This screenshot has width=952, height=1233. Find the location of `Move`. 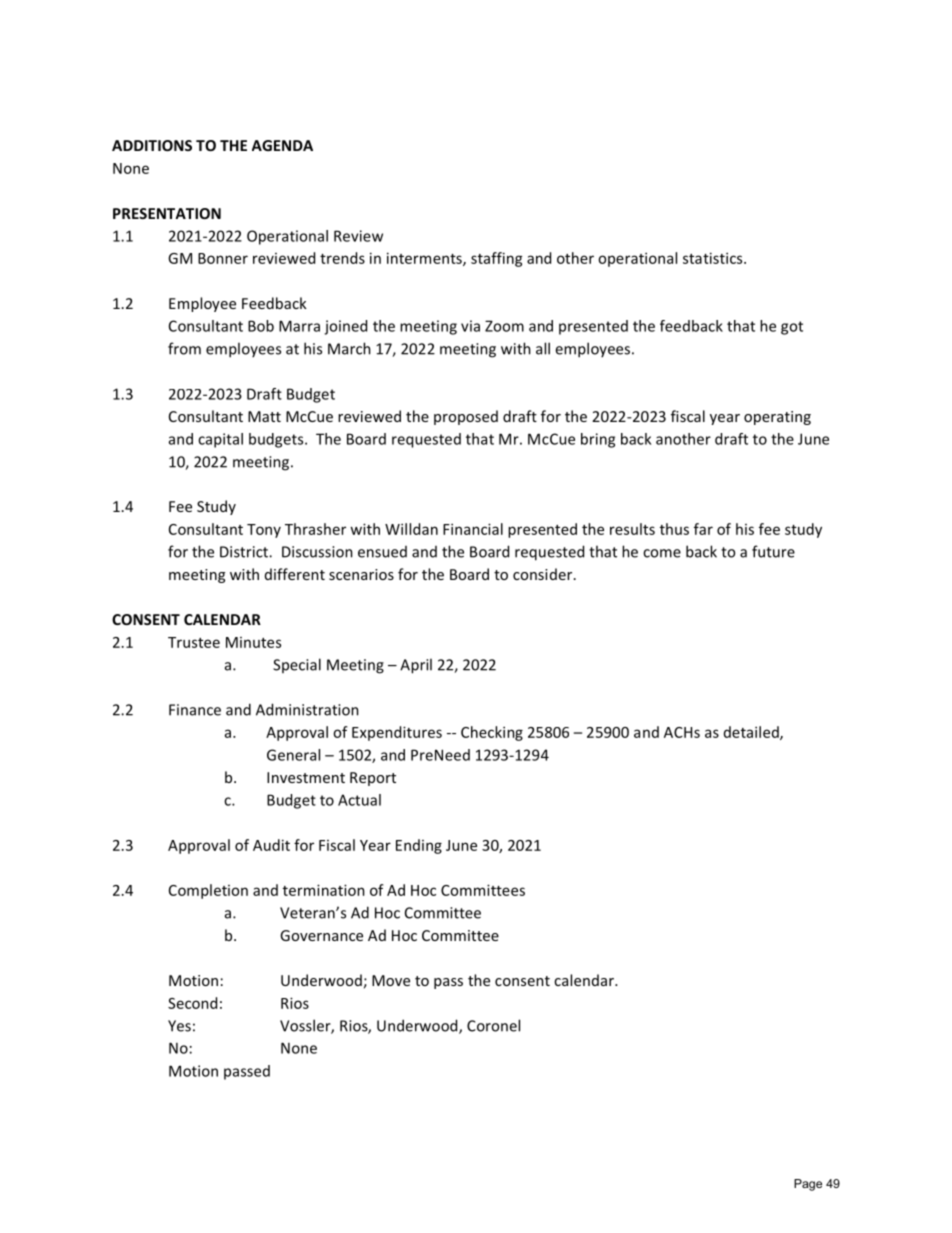

Move is located at coordinates (391, 980).
